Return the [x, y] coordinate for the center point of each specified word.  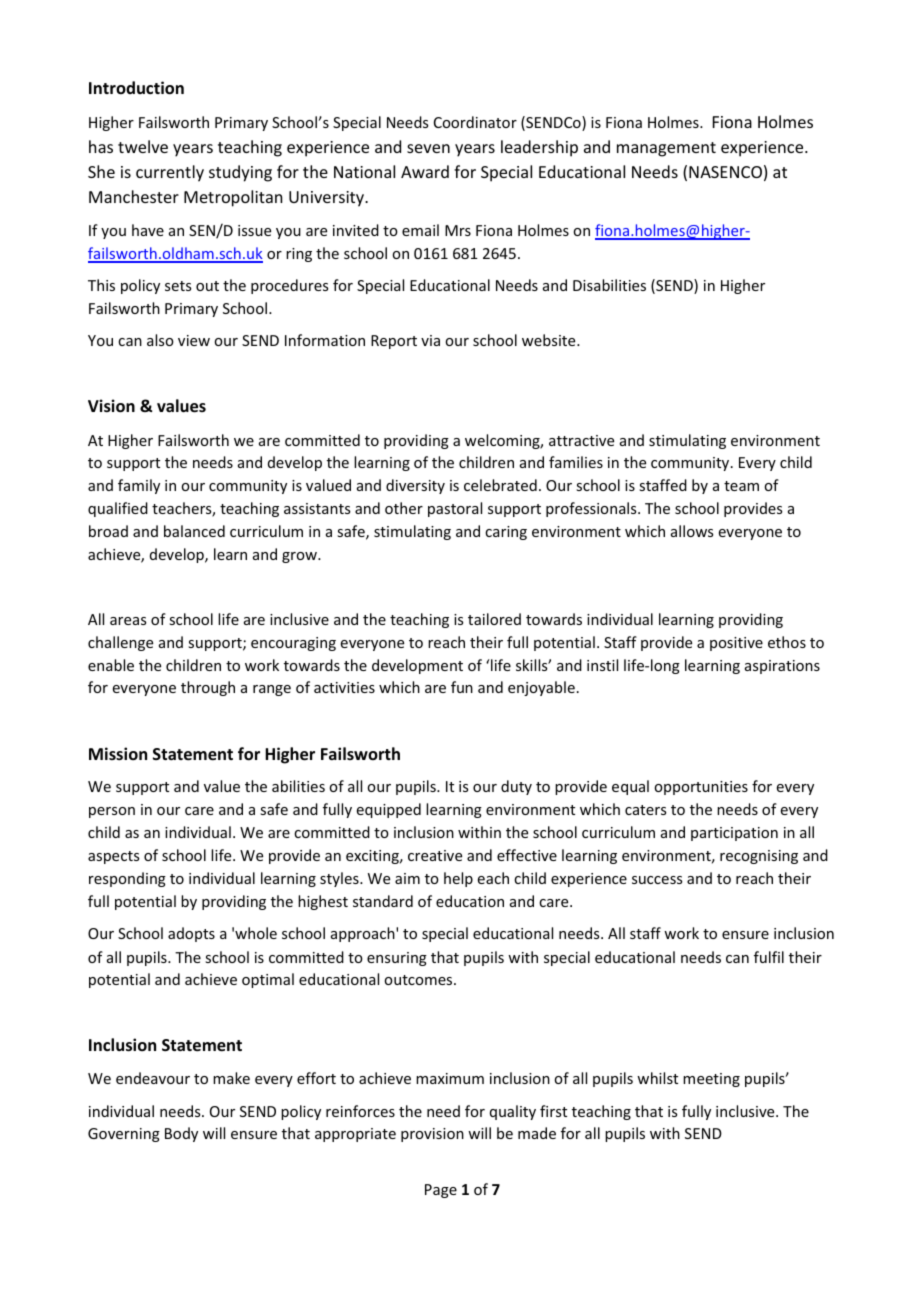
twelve [143, 146]
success [657, 880]
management [666, 149]
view [194, 340]
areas [128, 621]
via [430, 340]
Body [181, 1134]
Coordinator [475, 122]
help [458, 879]
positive [736, 644]
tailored [494, 619]
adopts [191, 934]
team [741, 486]
